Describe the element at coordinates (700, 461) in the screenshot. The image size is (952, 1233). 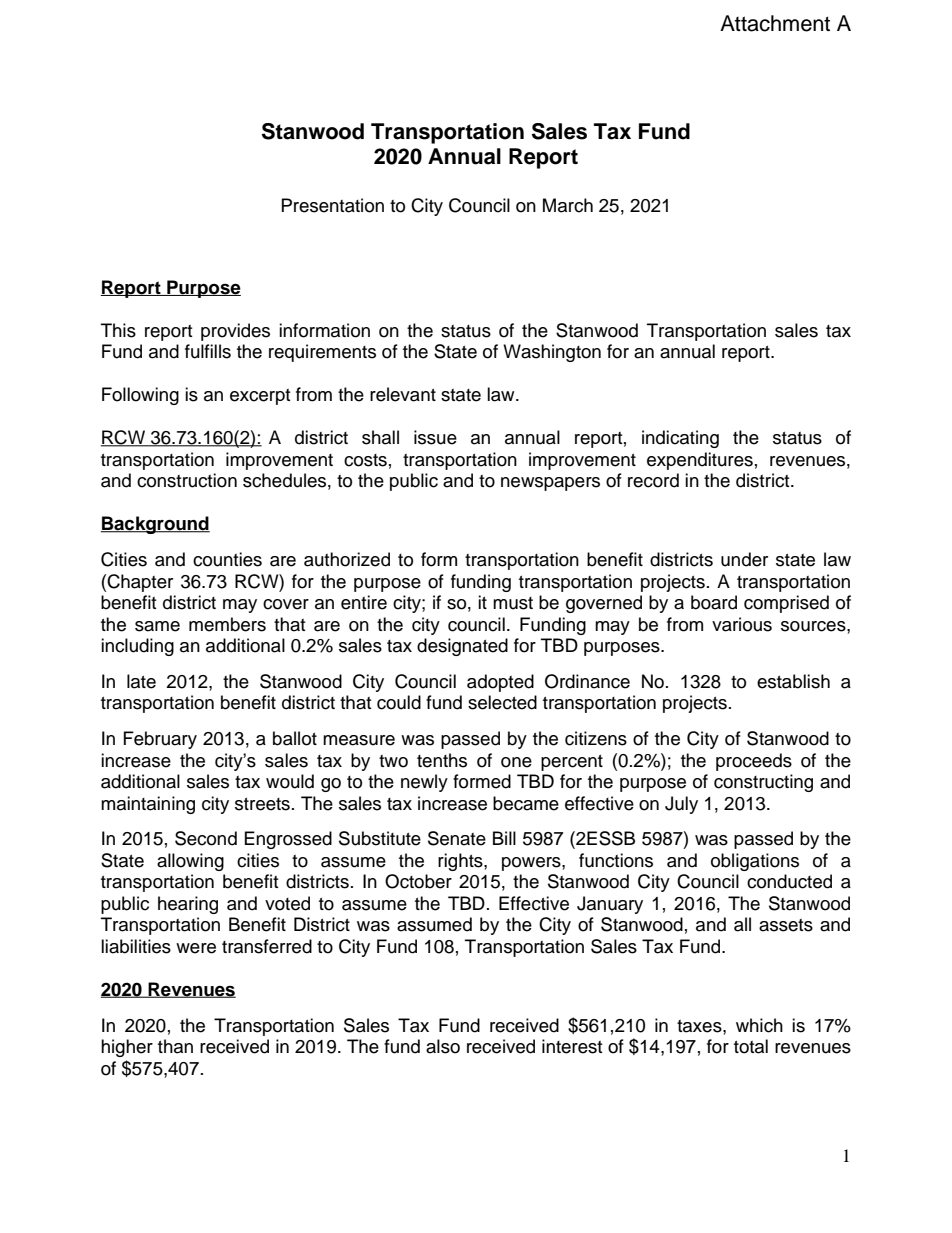
I see `expenditures` at that location.
